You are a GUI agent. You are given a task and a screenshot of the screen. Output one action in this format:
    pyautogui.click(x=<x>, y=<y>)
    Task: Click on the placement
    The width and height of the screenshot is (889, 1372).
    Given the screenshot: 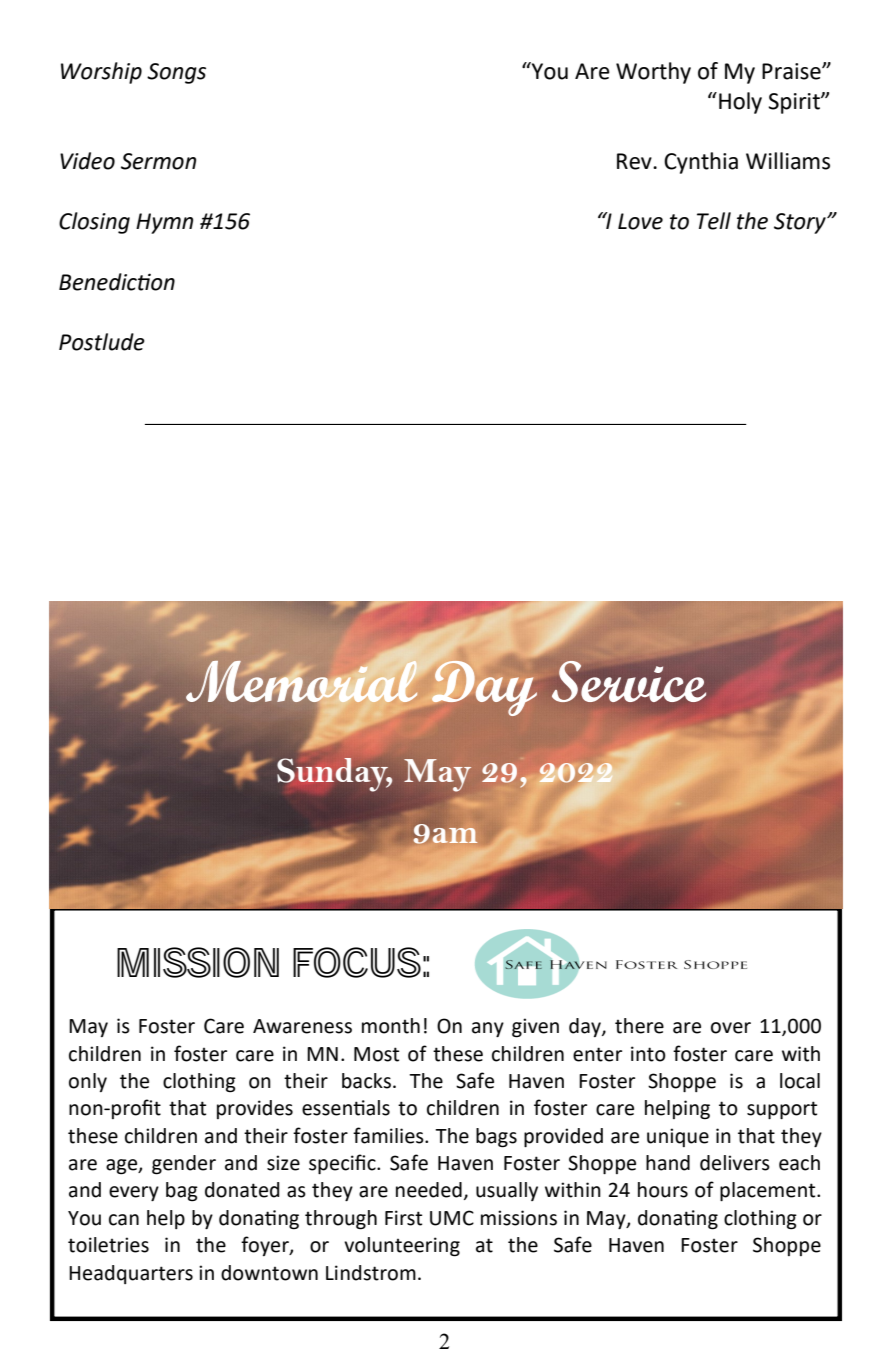 What is the action you would take?
    pyautogui.click(x=769, y=1191)
